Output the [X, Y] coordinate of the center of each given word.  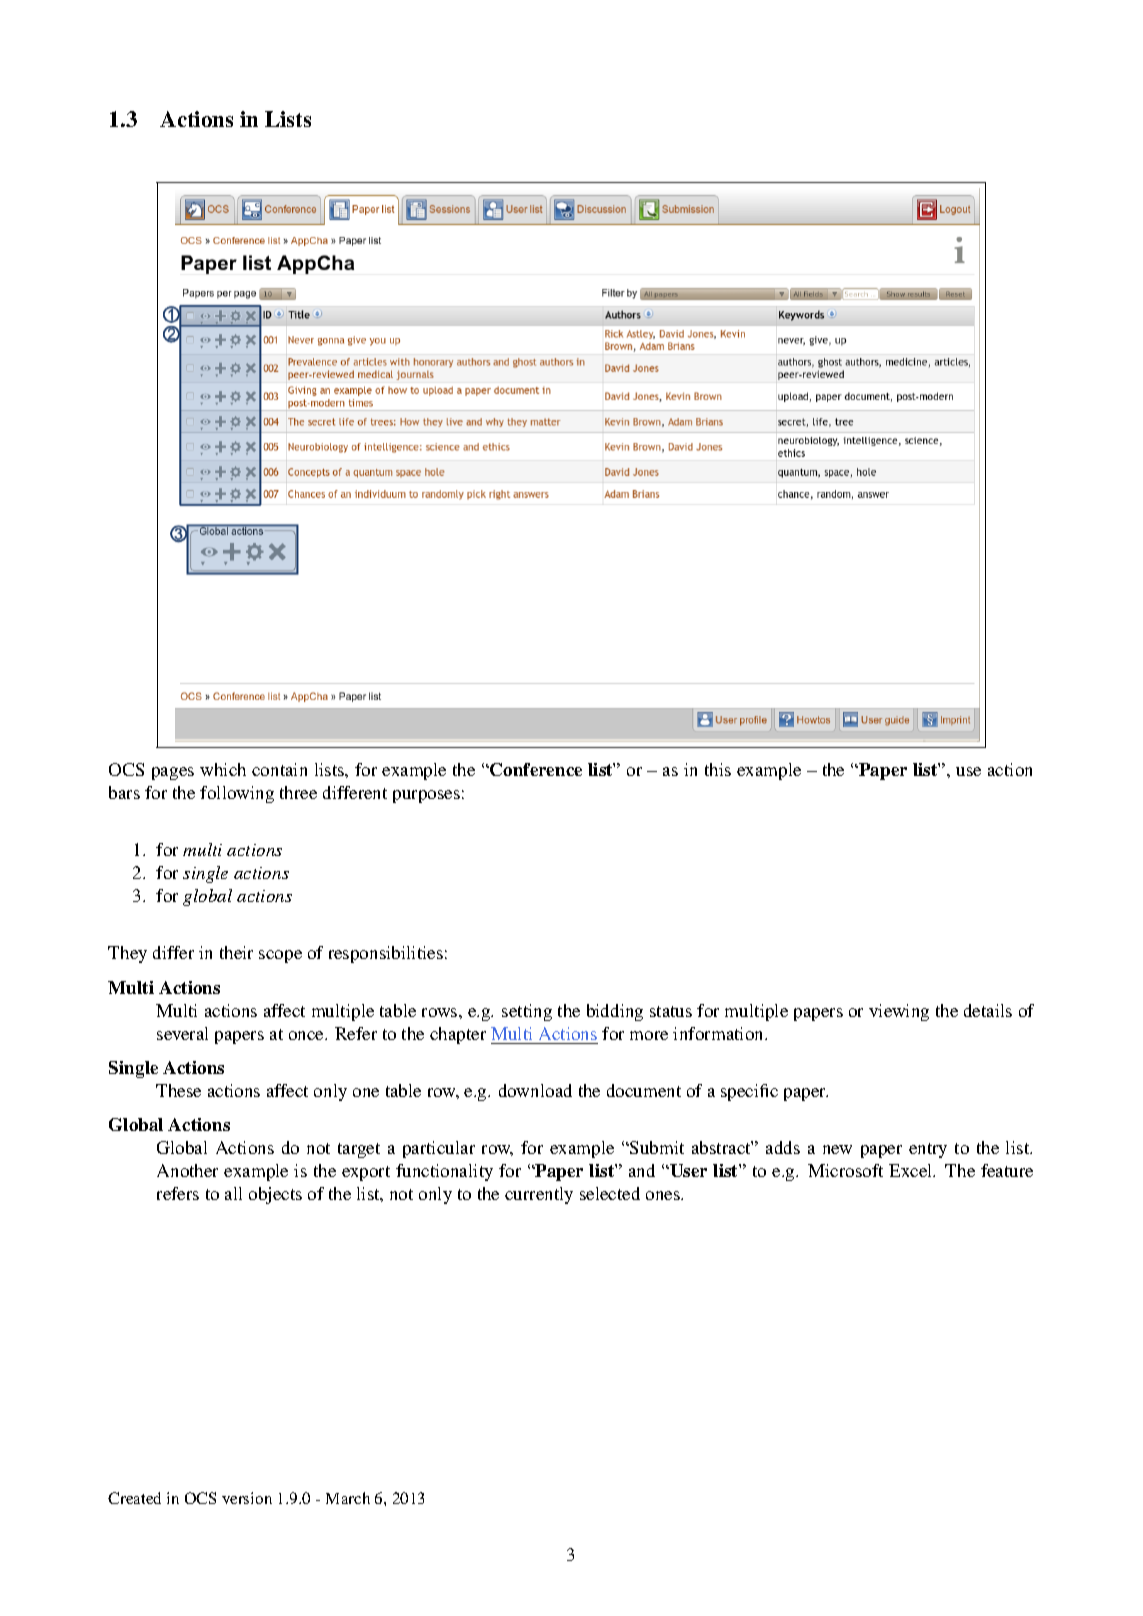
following [237, 794]
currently [539, 1195]
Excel [912, 1170]
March [348, 1498]
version [247, 1498]
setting [527, 1012]
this [718, 769]
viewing [899, 1012]
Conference [535, 769]
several [182, 1033]
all [233, 1193]
